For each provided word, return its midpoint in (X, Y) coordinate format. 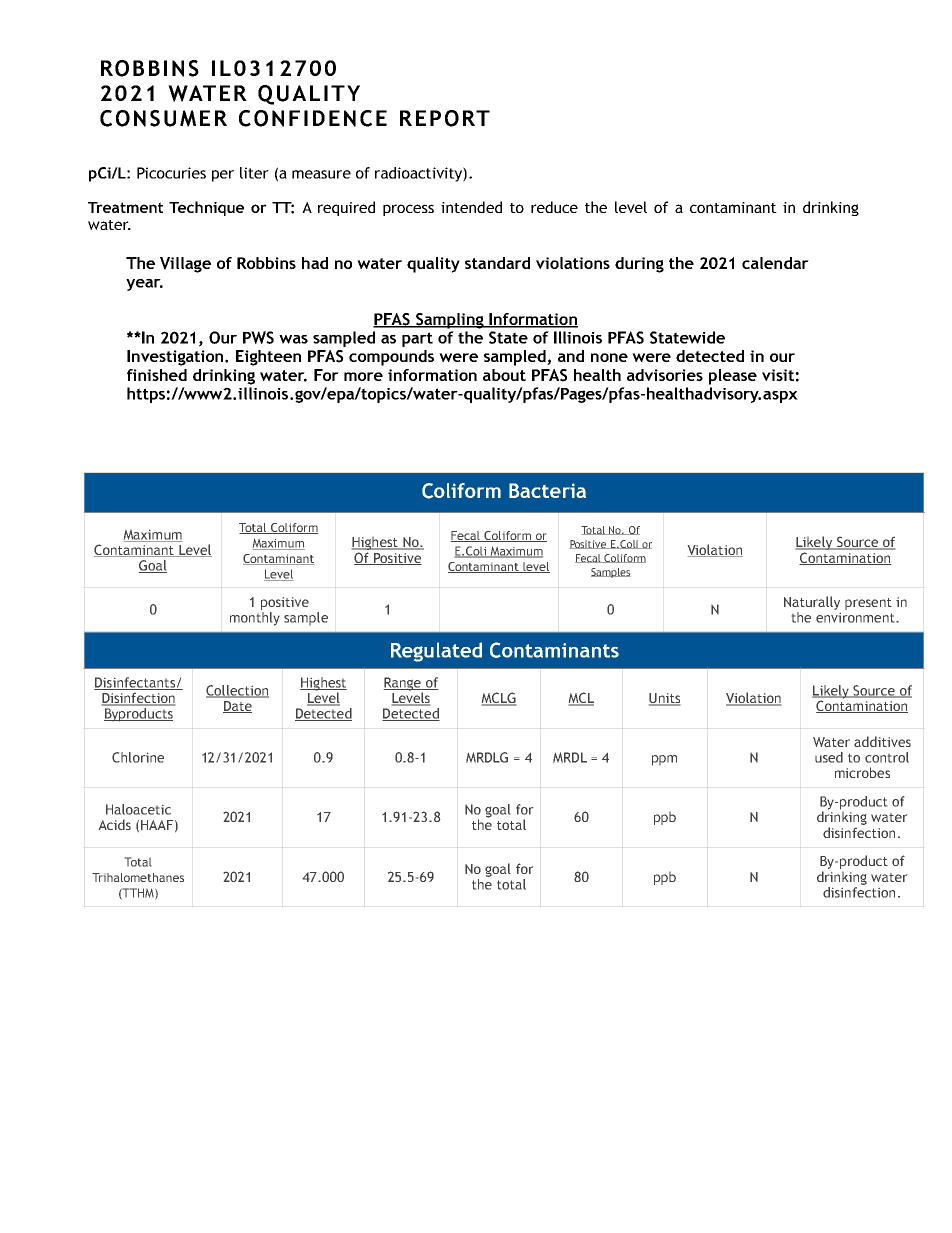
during (639, 265)
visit (778, 375)
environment (856, 618)
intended (471, 207)
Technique (206, 208)
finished (157, 375)
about (504, 375)
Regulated (436, 652)
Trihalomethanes (138, 877)
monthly (255, 619)
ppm (664, 760)
